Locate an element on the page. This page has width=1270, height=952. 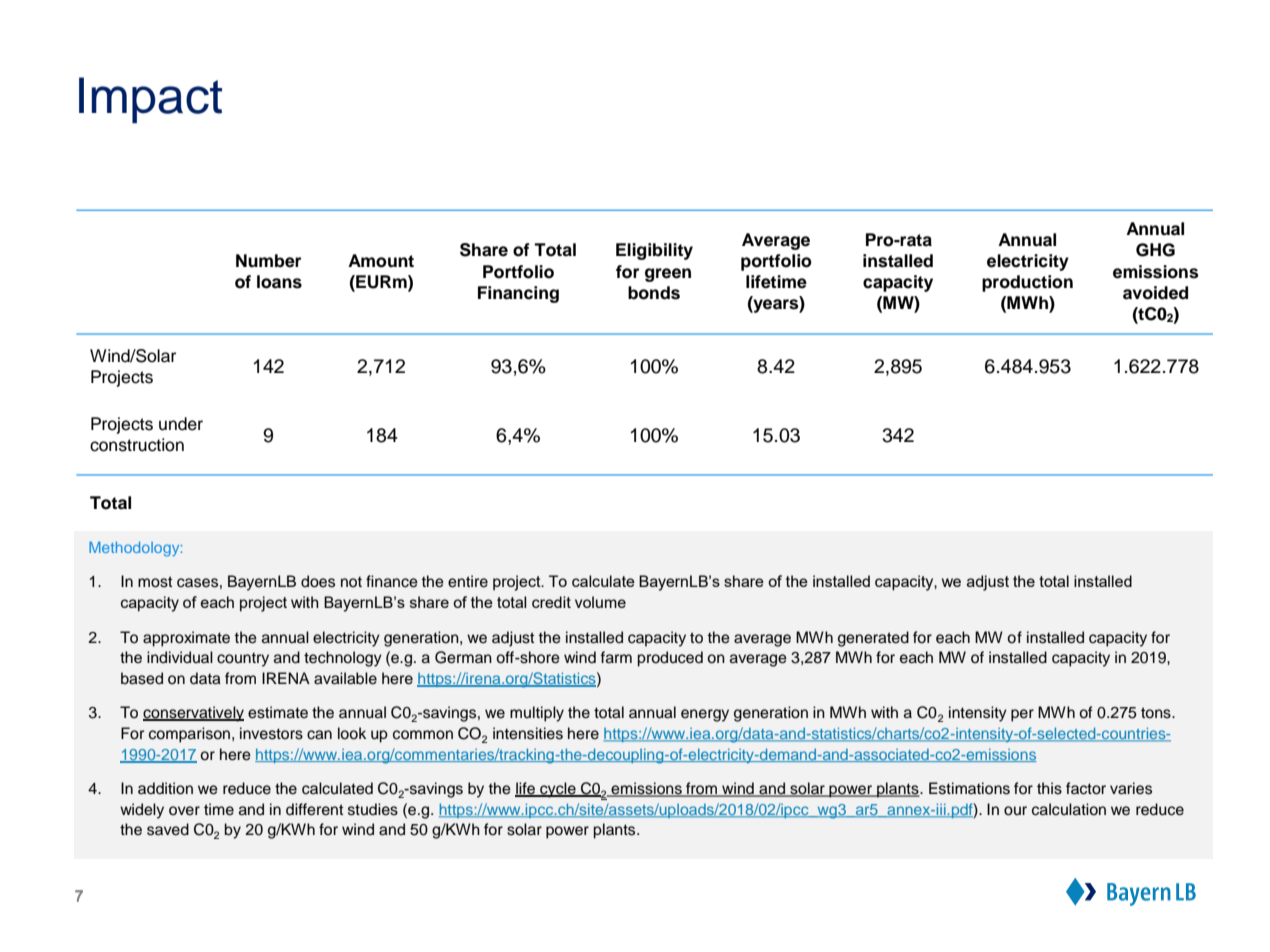
Eligibility is located at coordinates (654, 251).
